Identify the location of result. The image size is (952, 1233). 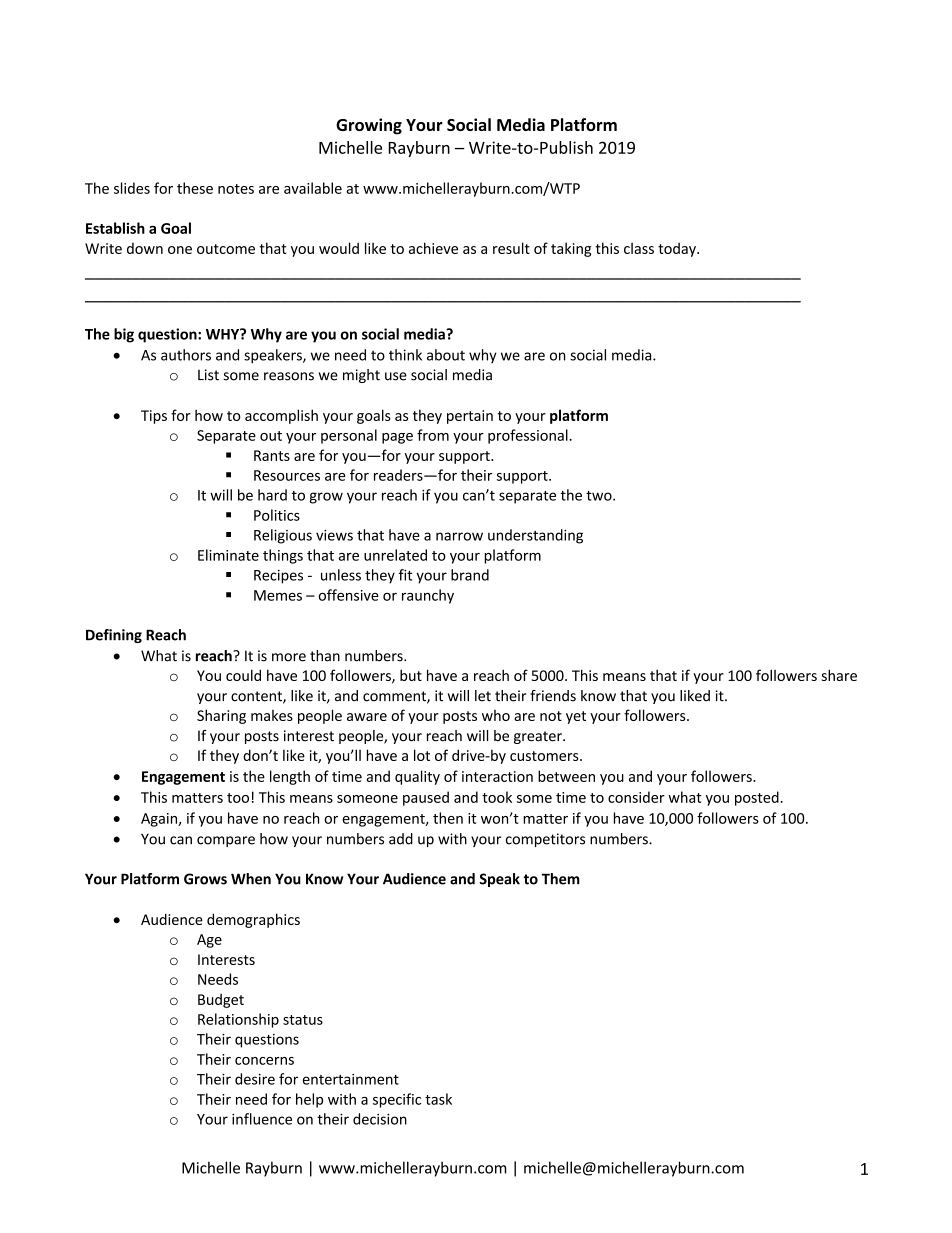
(511, 248).
